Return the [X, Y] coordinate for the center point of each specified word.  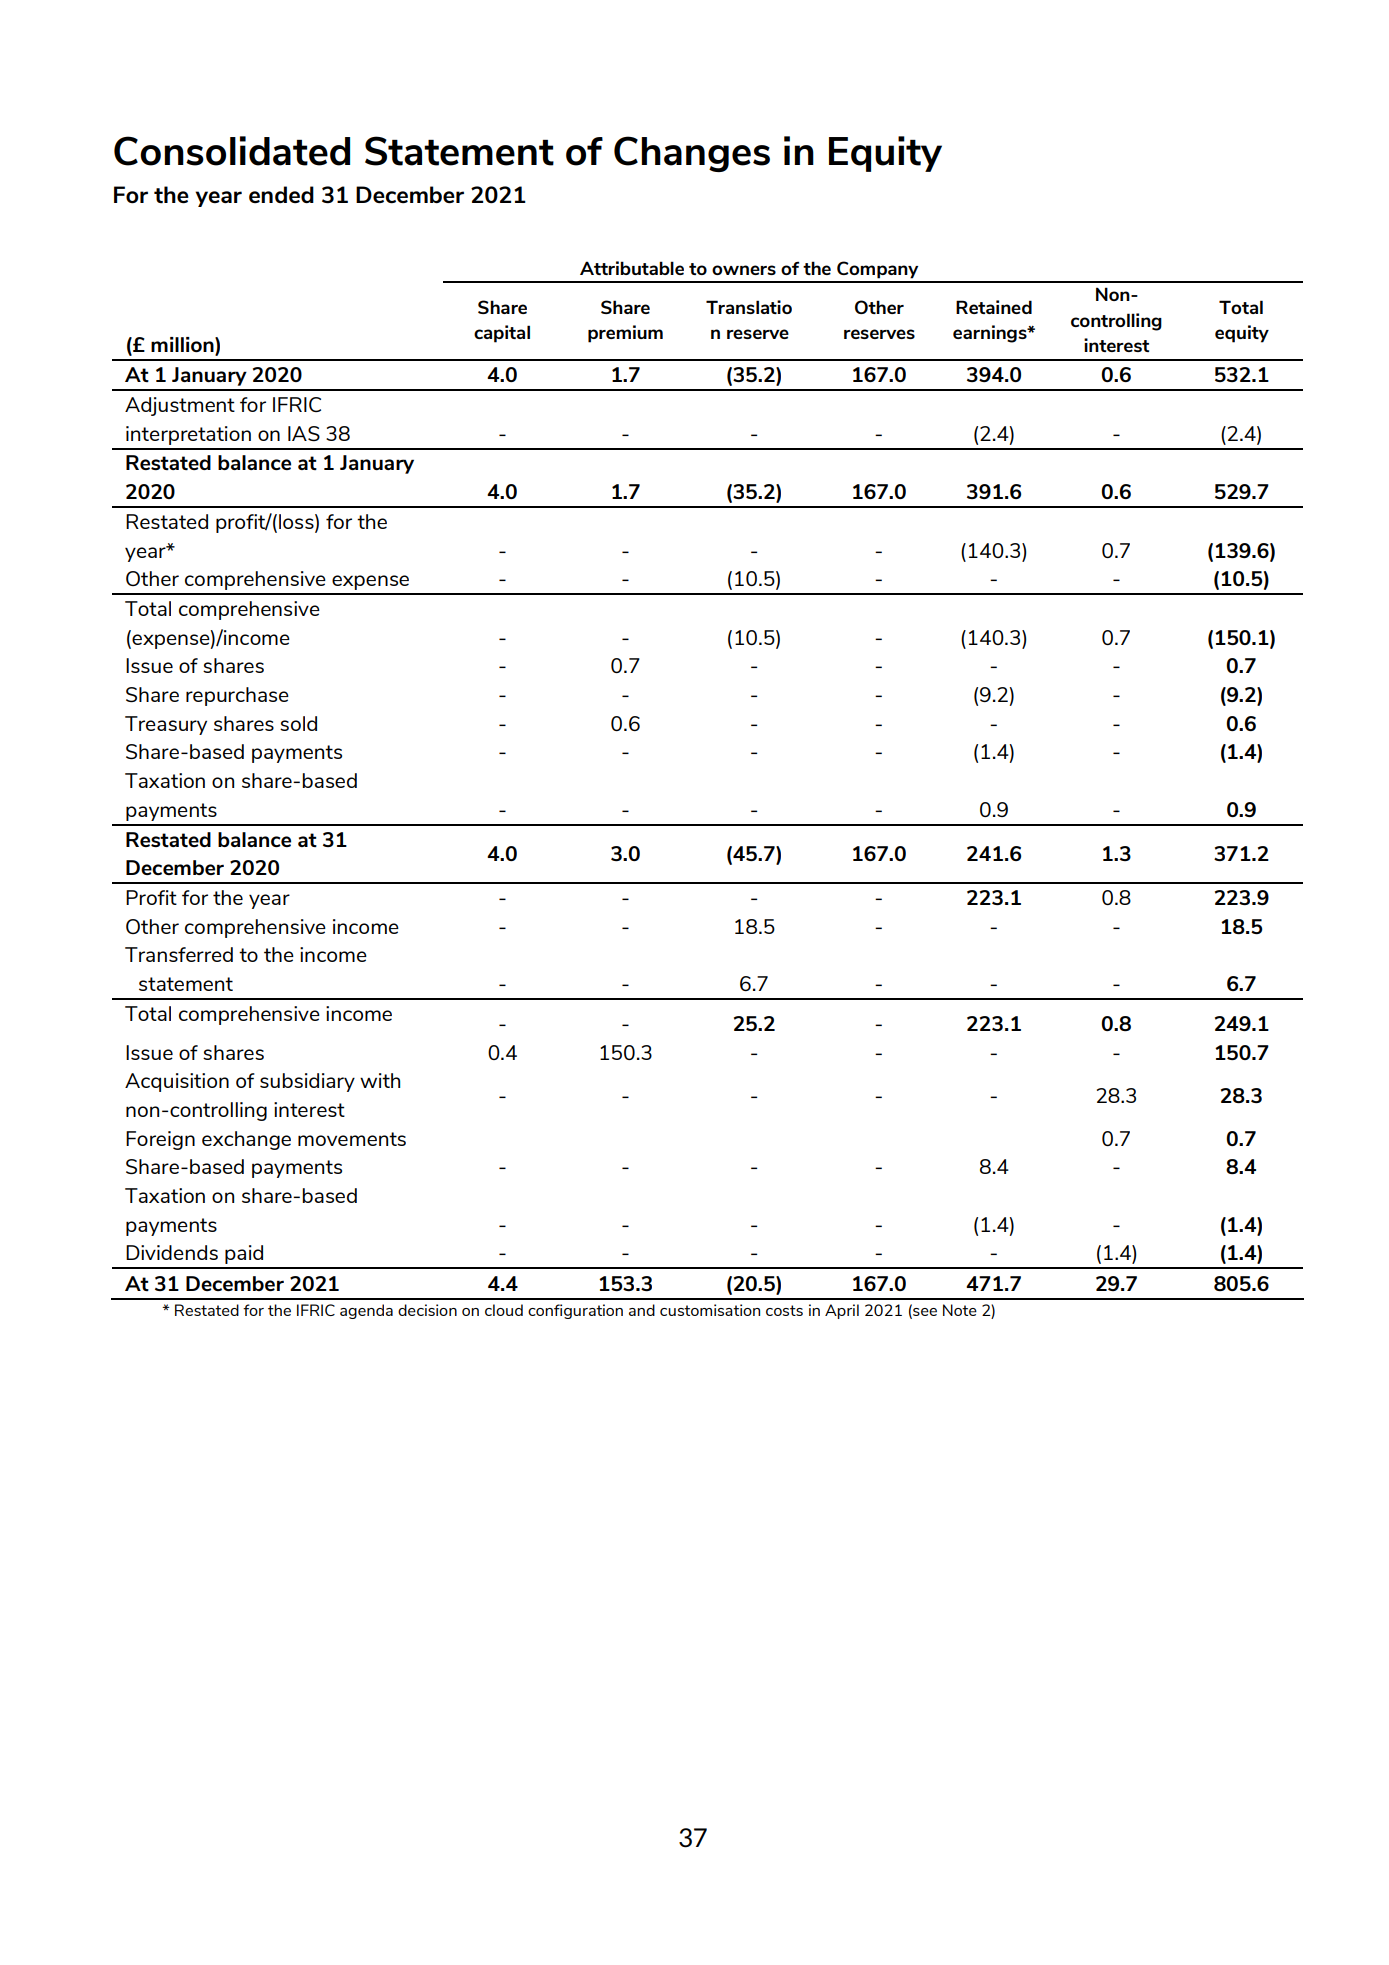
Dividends [172, 1252]
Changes [692, 154]
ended [281, 194]
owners [744, 270]
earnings [991, 334]
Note [960, 1310]
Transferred [179, 954]
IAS [304, 433]
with [380, 1080]
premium [625, 334]
